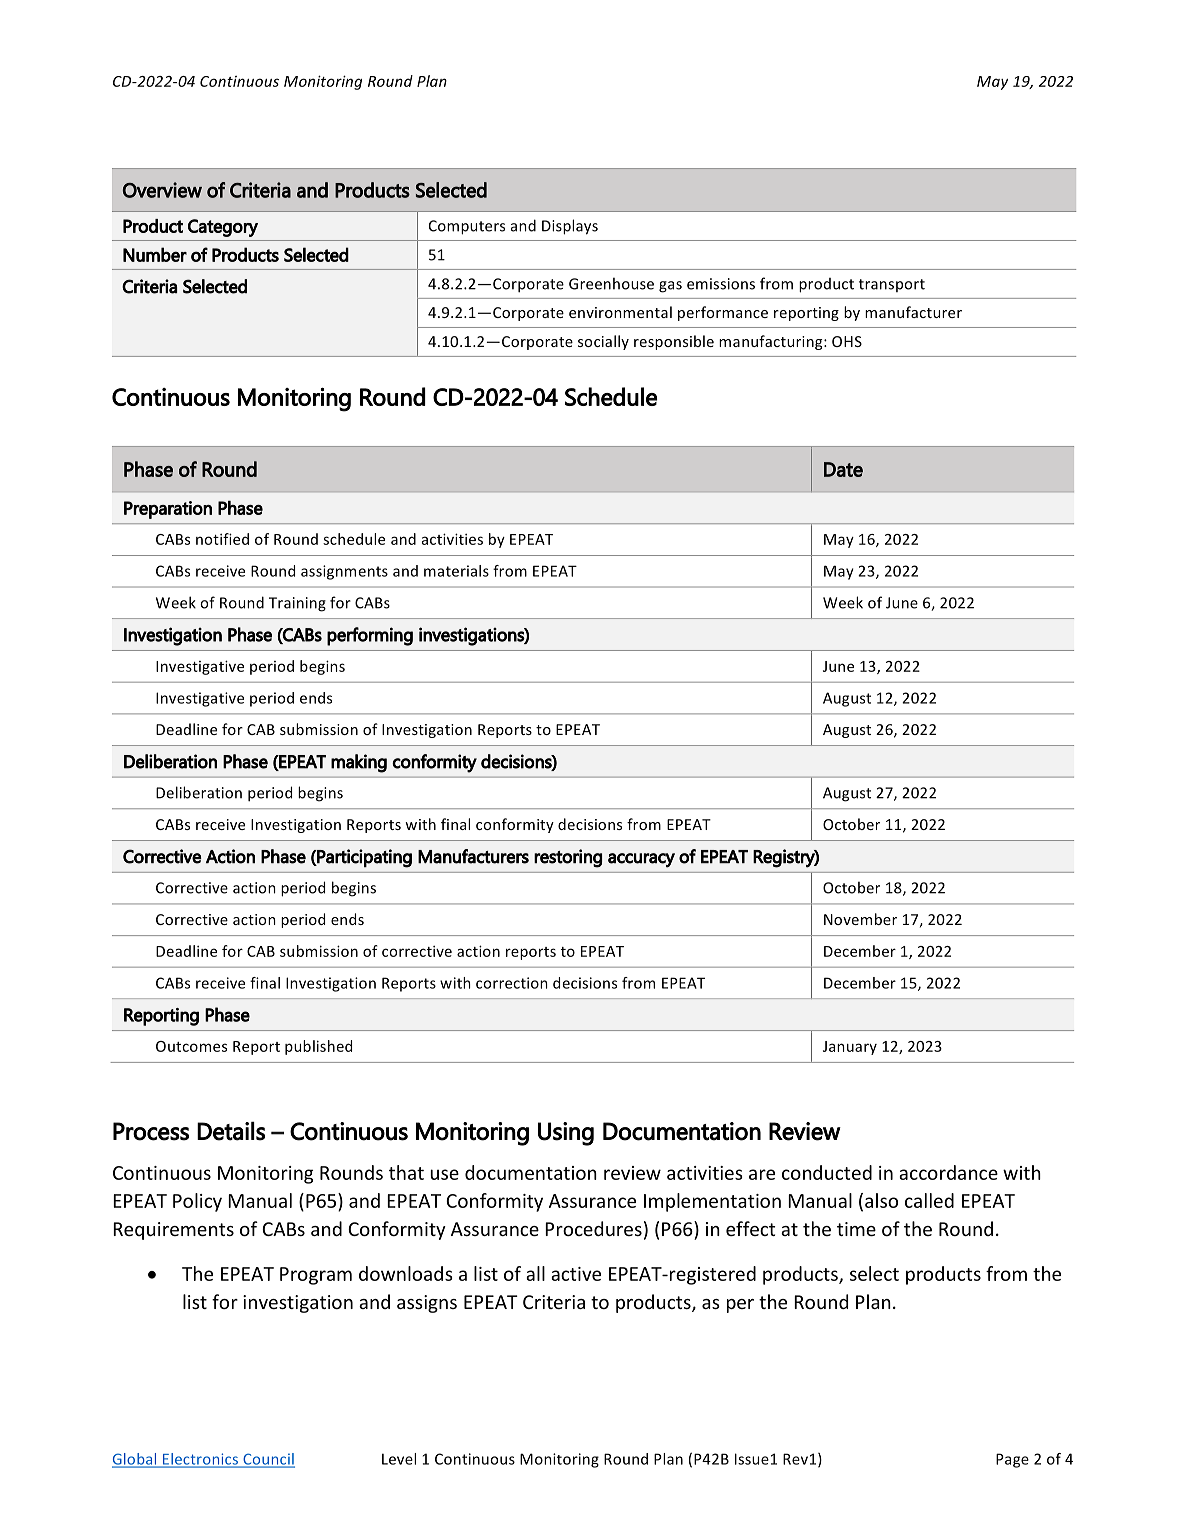 Image resolution: width=1189 pixels, height=1539 pixels. What do you see at coordinates (566, 1134) in the image?
I see `Using` at bounding box center [566, 1134].
